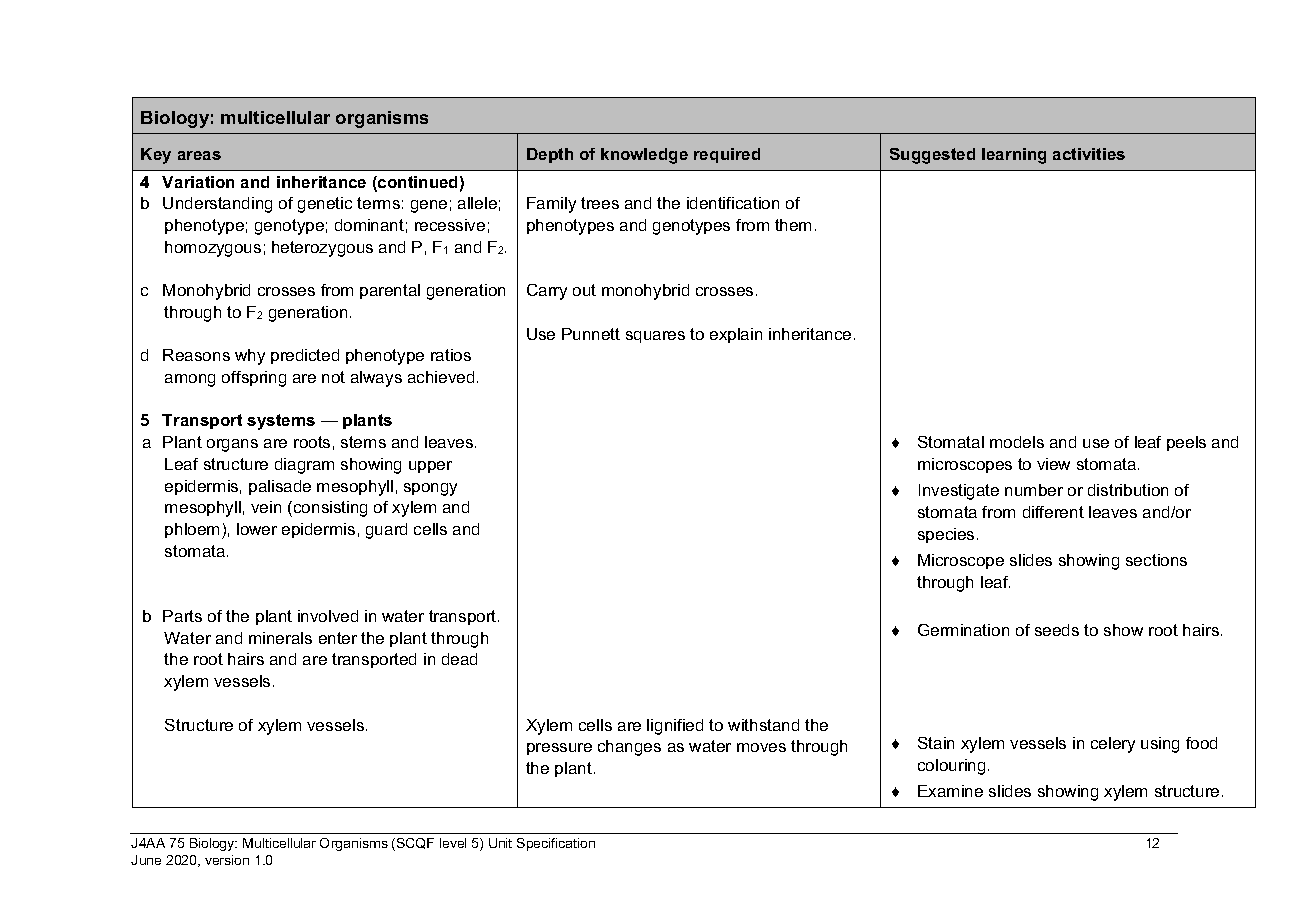 The width and height of the image is (1308, 924). What do you see at coordinates (250, 357) in the image?
I see `why` at bounding box center [250, 357].
